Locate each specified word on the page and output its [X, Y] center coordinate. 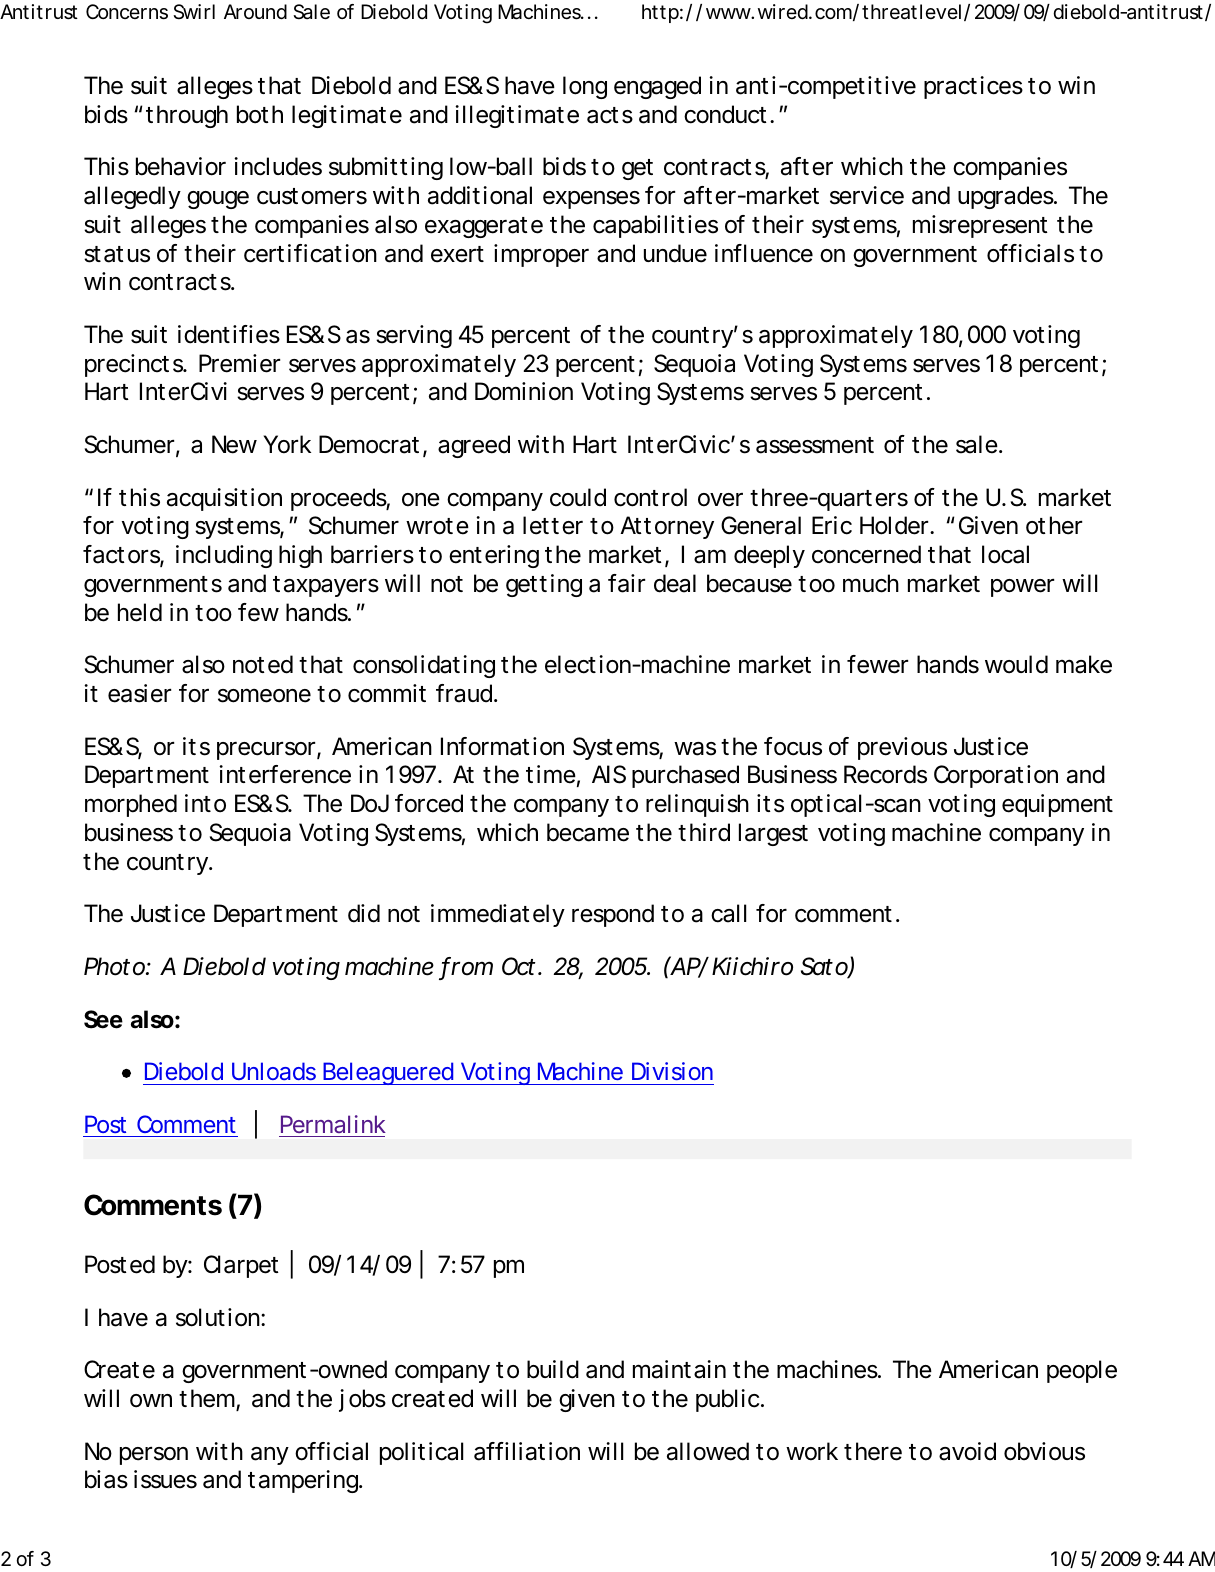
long [585, 87]
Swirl [194, 12]
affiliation [527, 1451]
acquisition [224, 499]
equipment [1057, 805]
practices [973, 87]
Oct [520, 966]
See [103, 1019]
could [578, 497]
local [1005, 554]
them [208, 1399]
